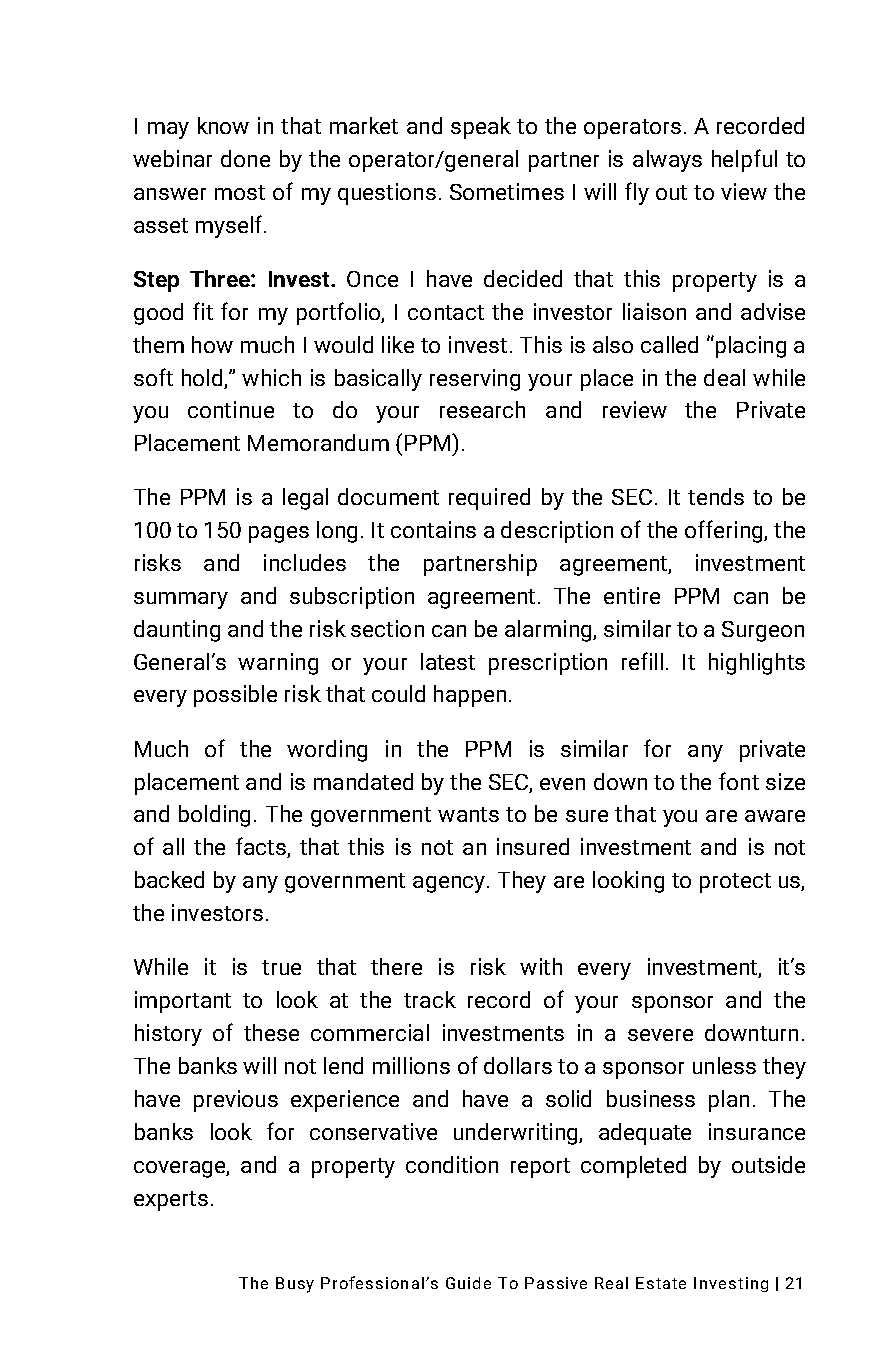  What do you see at coordinates (735, 883) in the screenshot?
I see `protect` at bounding box center [735, 883].
